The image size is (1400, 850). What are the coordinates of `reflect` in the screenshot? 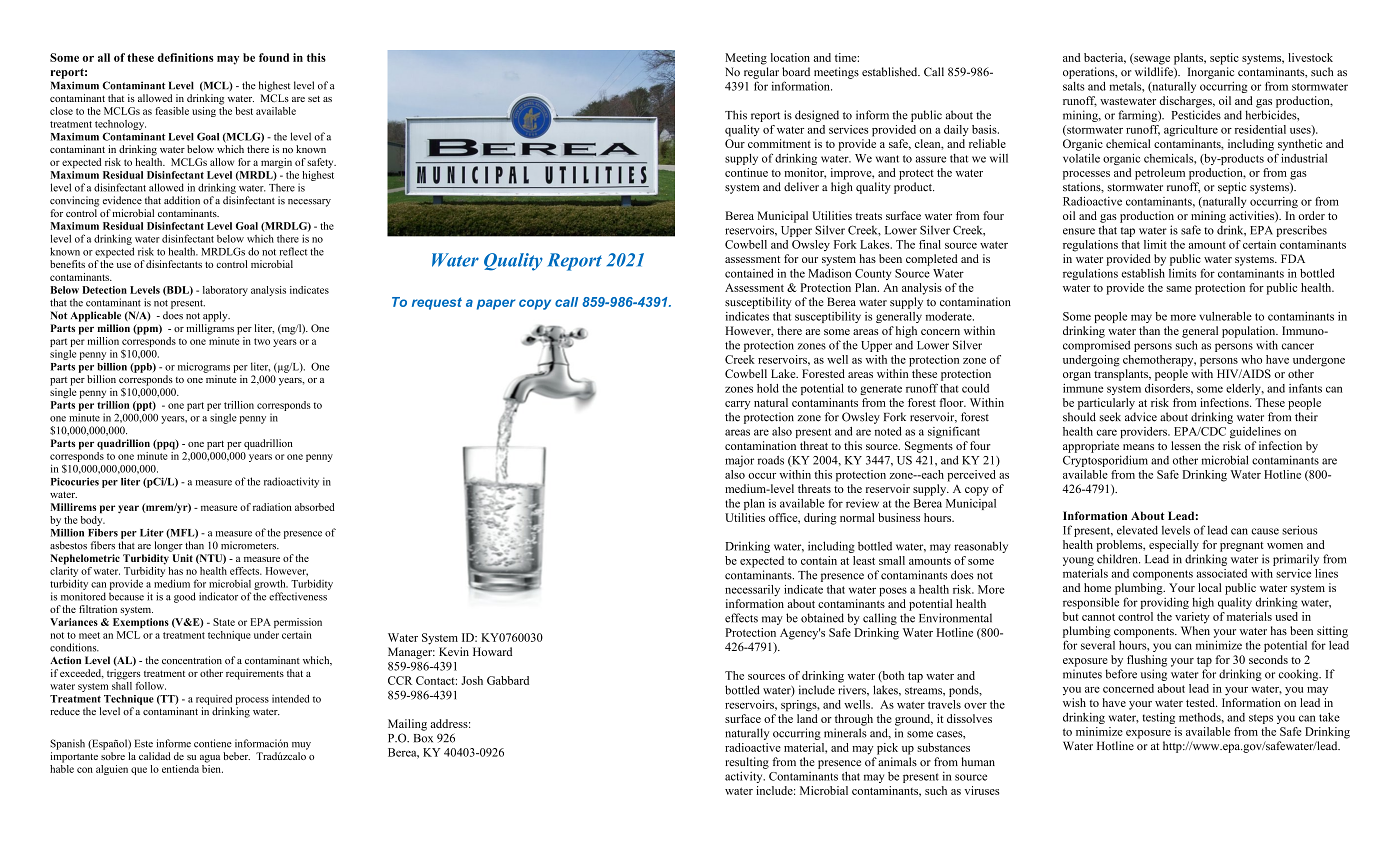 It's located at (293, 251).
